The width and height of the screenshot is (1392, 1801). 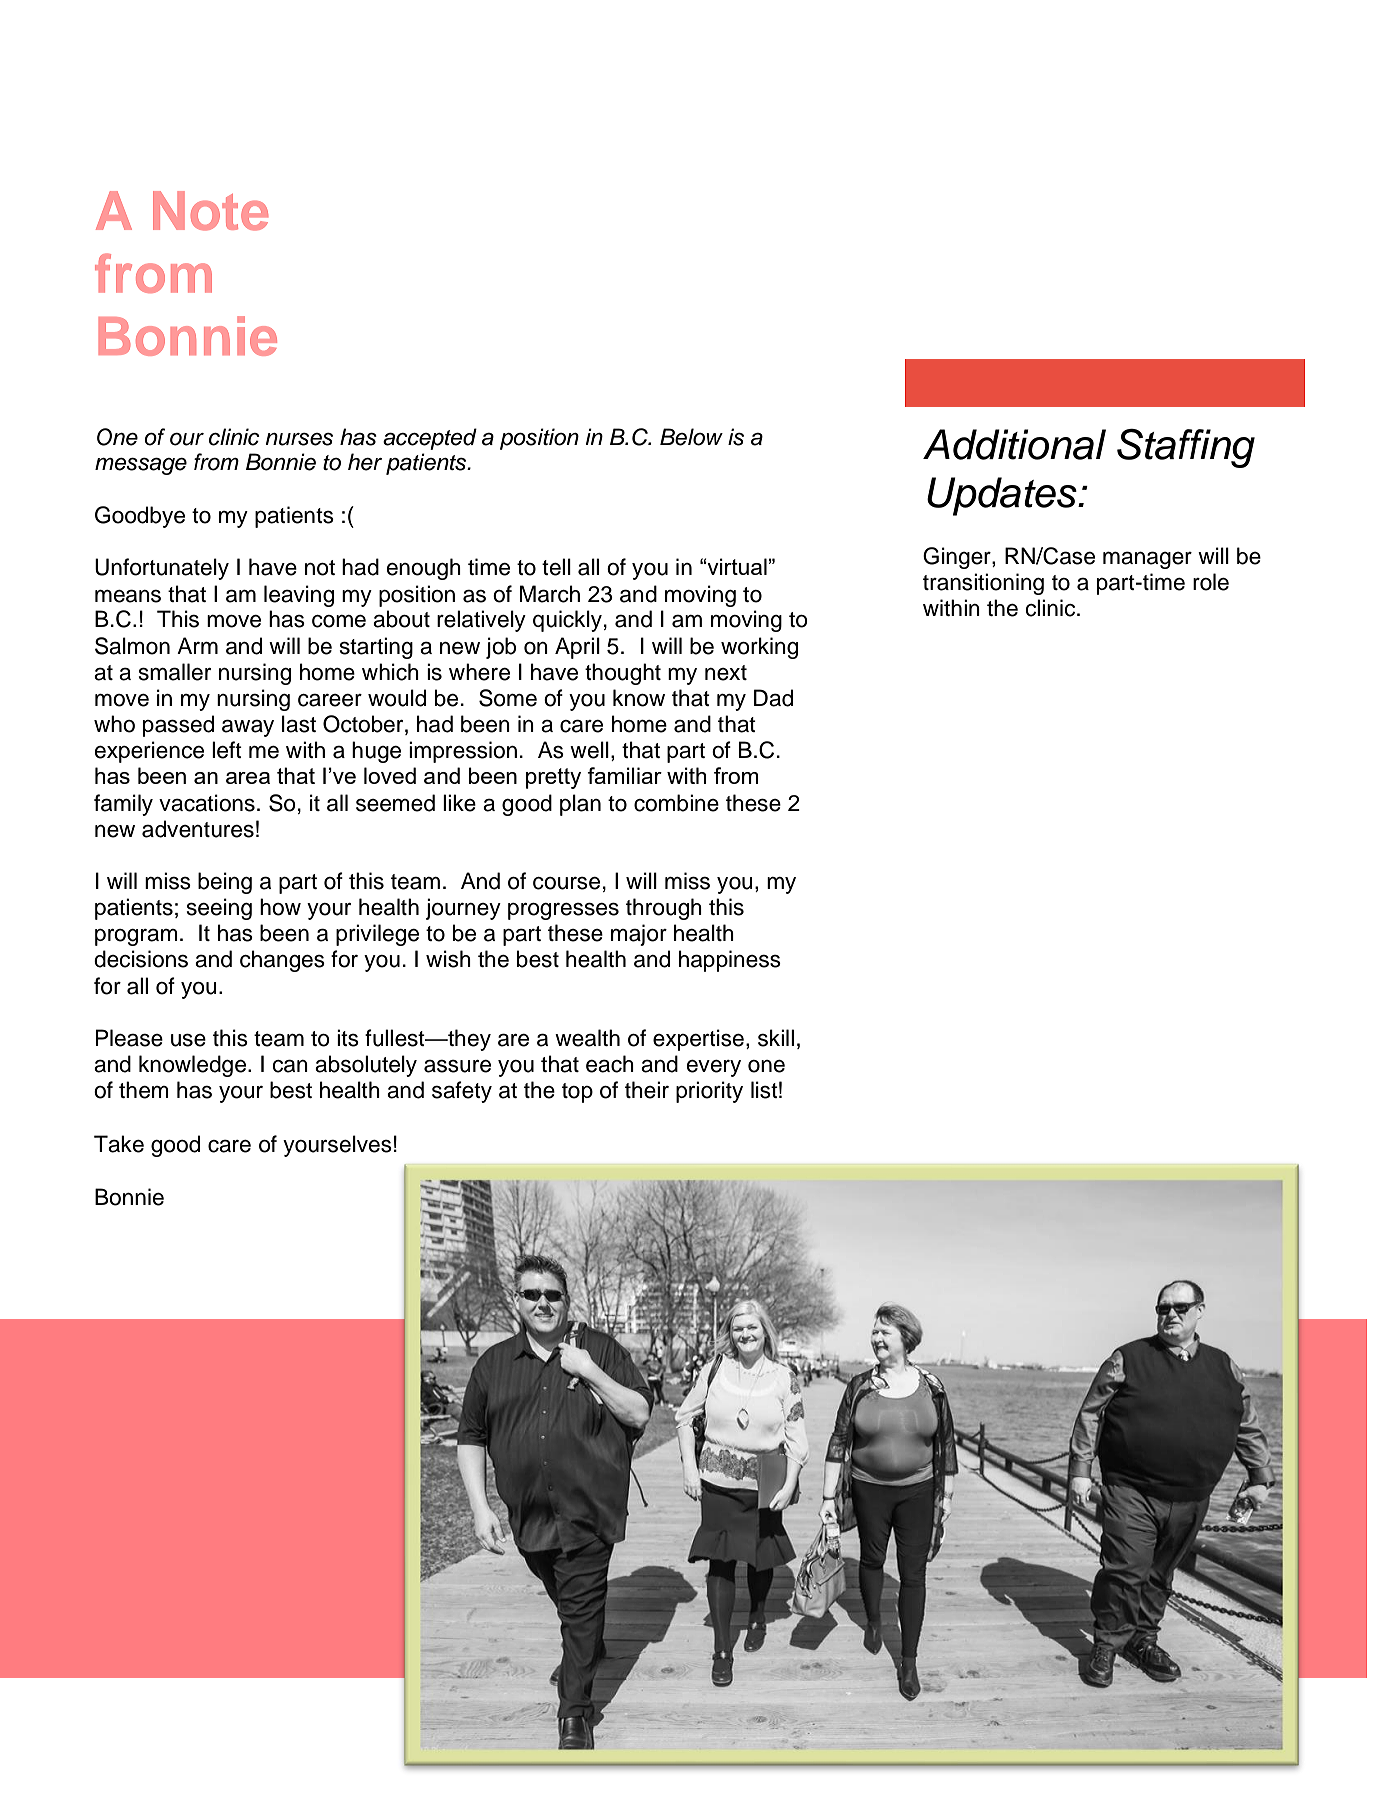 I want to click on smaller, so click(x=175, y=672).
